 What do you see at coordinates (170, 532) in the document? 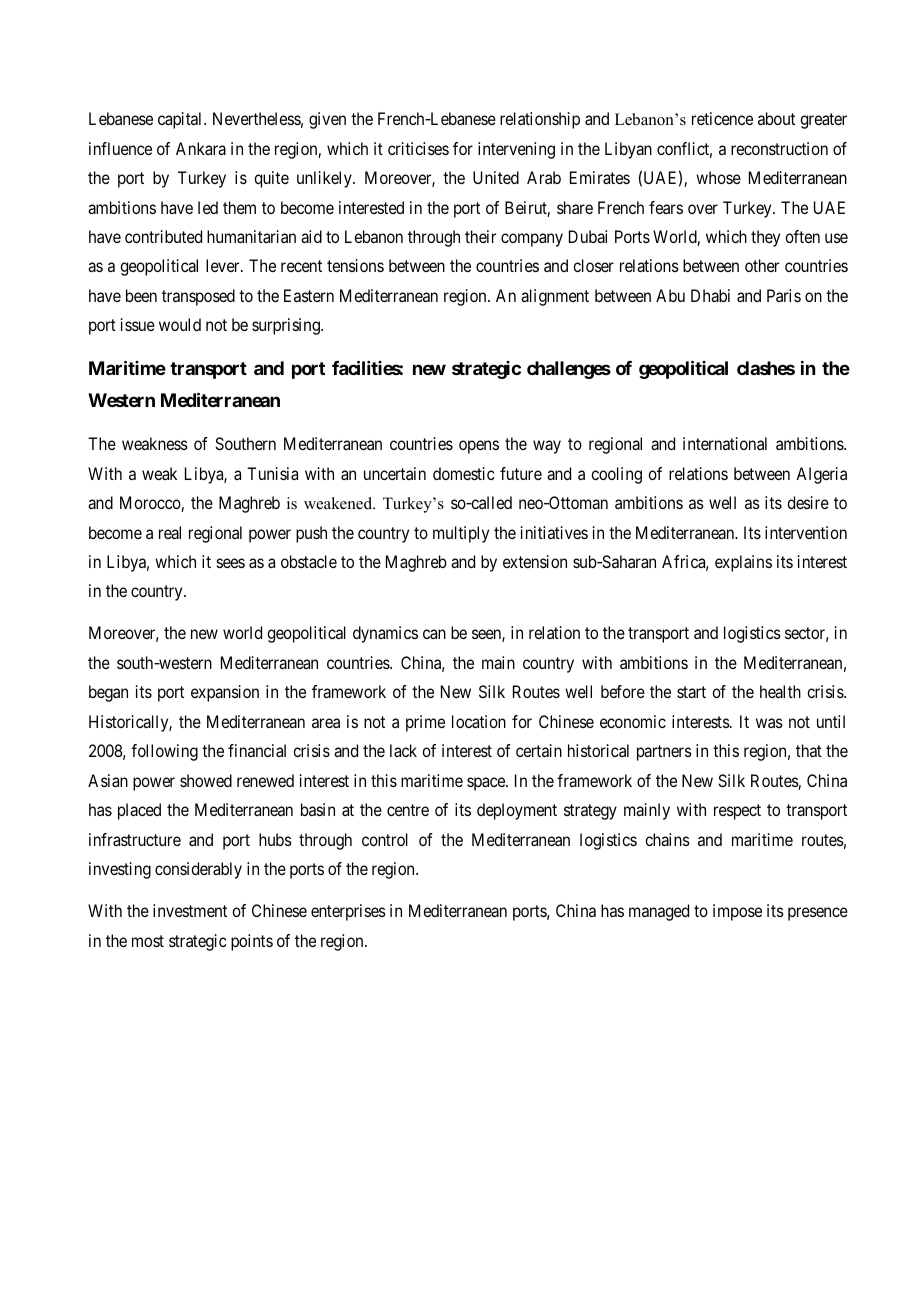
I see `real` at bounding box center [170, 532].
